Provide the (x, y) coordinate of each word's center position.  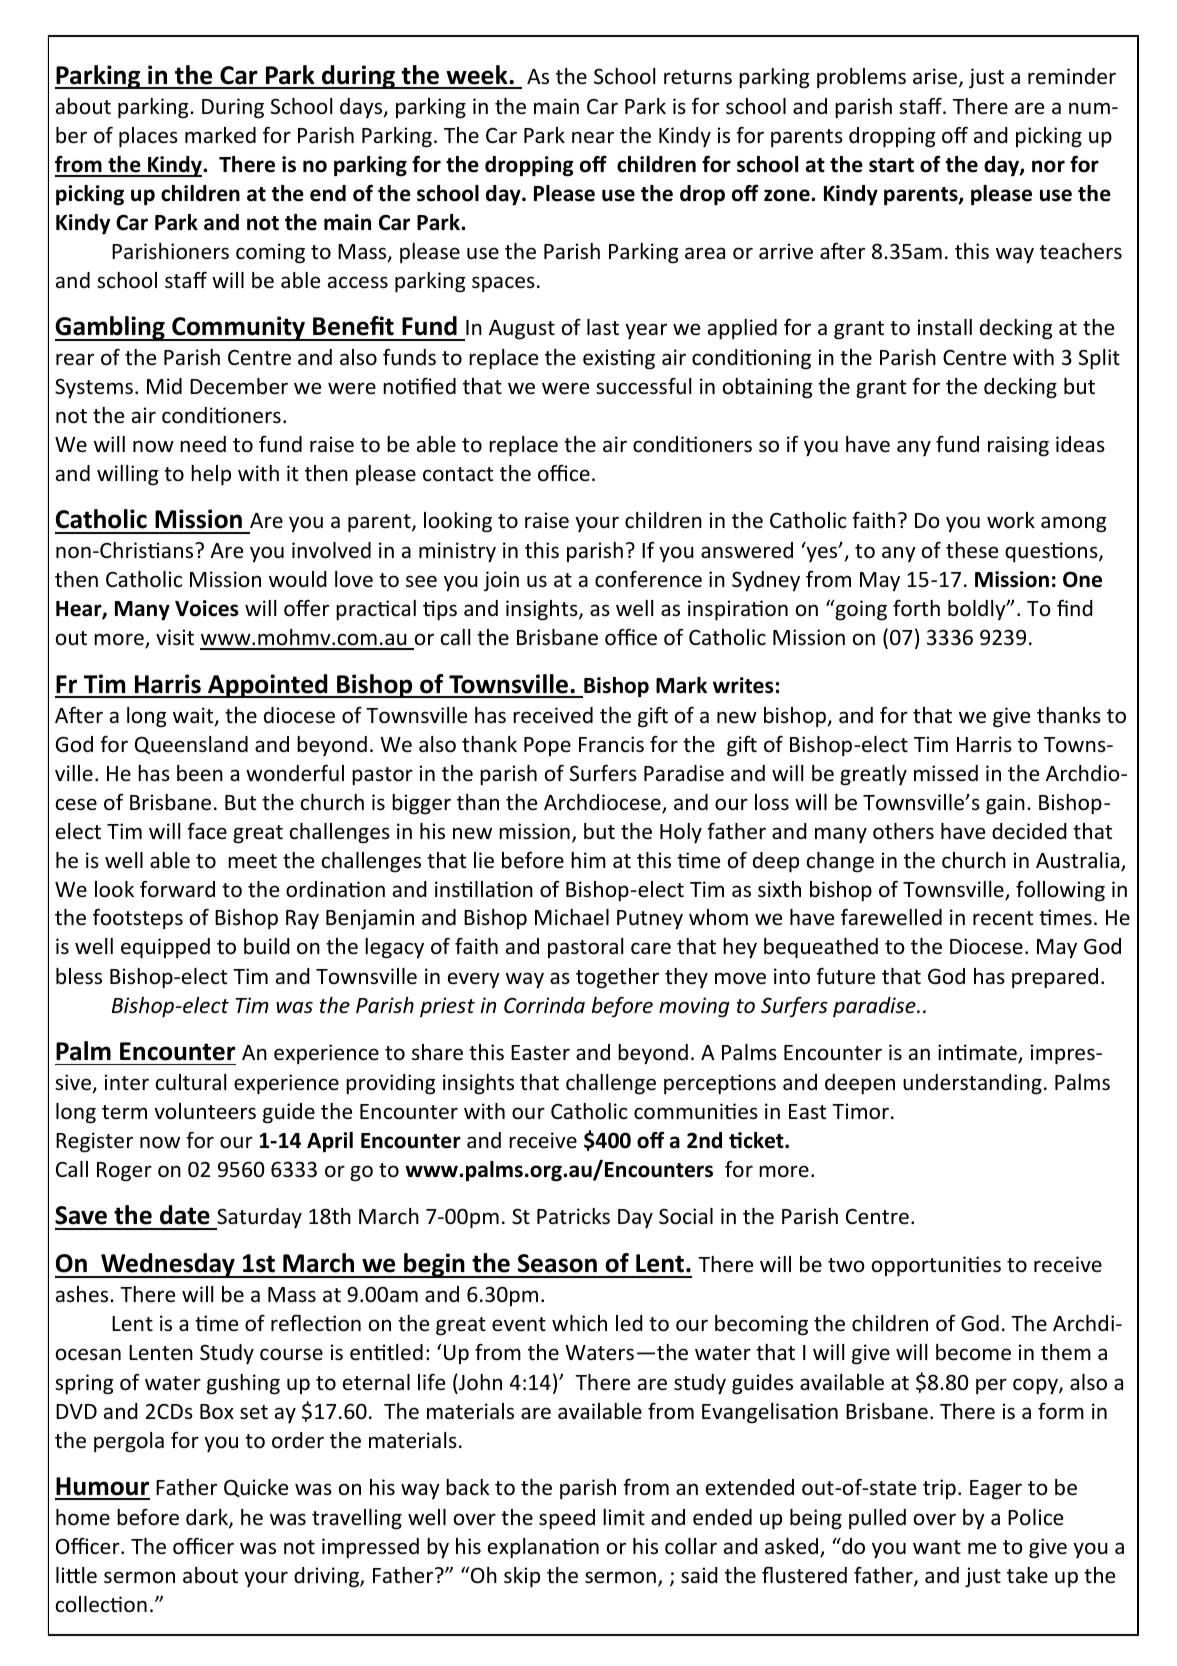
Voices (207, 608)
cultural (191, 1082)
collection (101, 1604)
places (148, 137)
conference (648, 579)
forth (916, 608)
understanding (972, 1084)
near (593, 137)
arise (936, 77)
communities (696, 1111)
